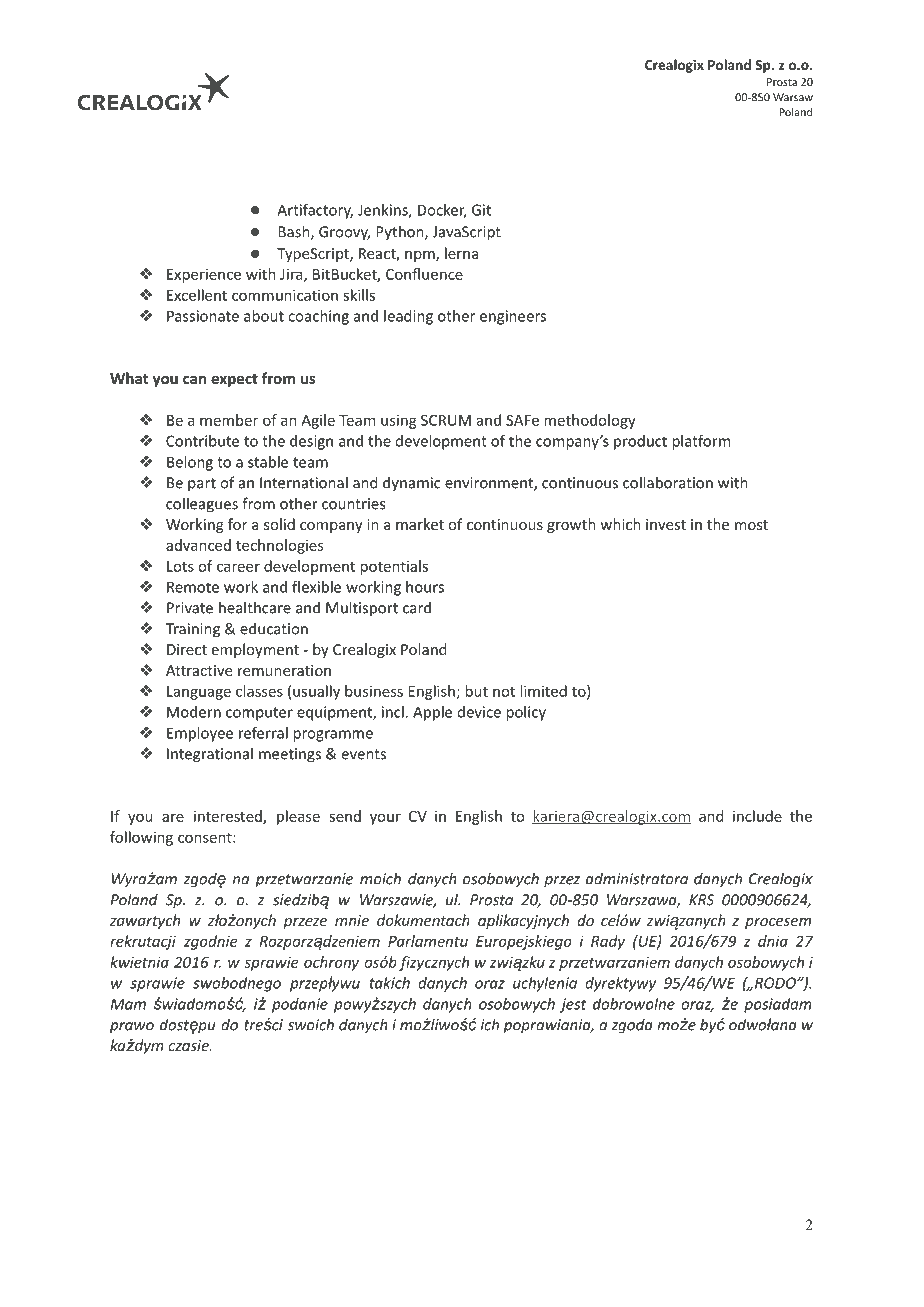  What do you see at coordinates (408, 317) in the screenshot?
I see `leading` at bounding box center [408, 317].
